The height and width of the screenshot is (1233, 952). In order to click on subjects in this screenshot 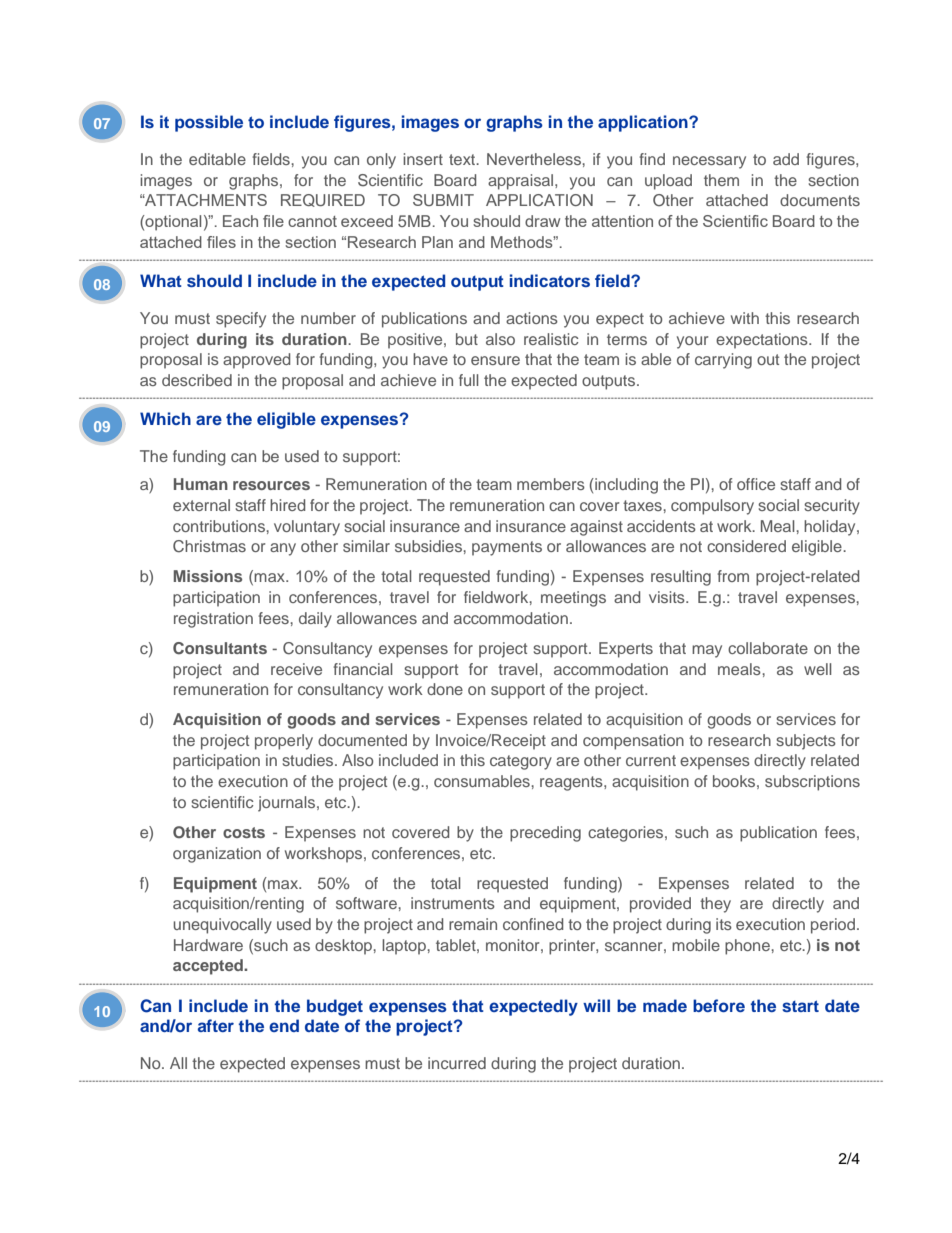, I will do `click(806, 742)`.
